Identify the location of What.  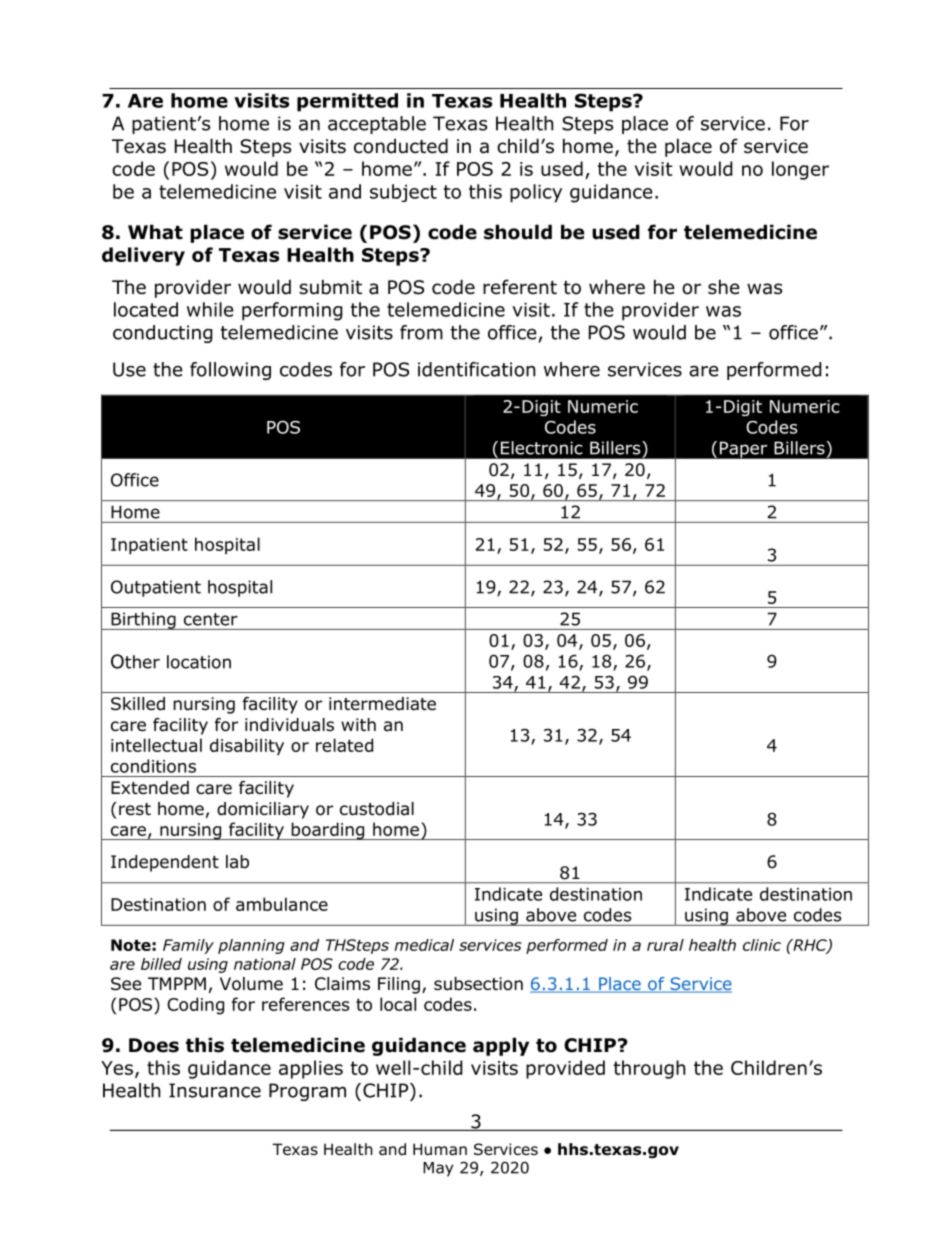
(155, 232).
